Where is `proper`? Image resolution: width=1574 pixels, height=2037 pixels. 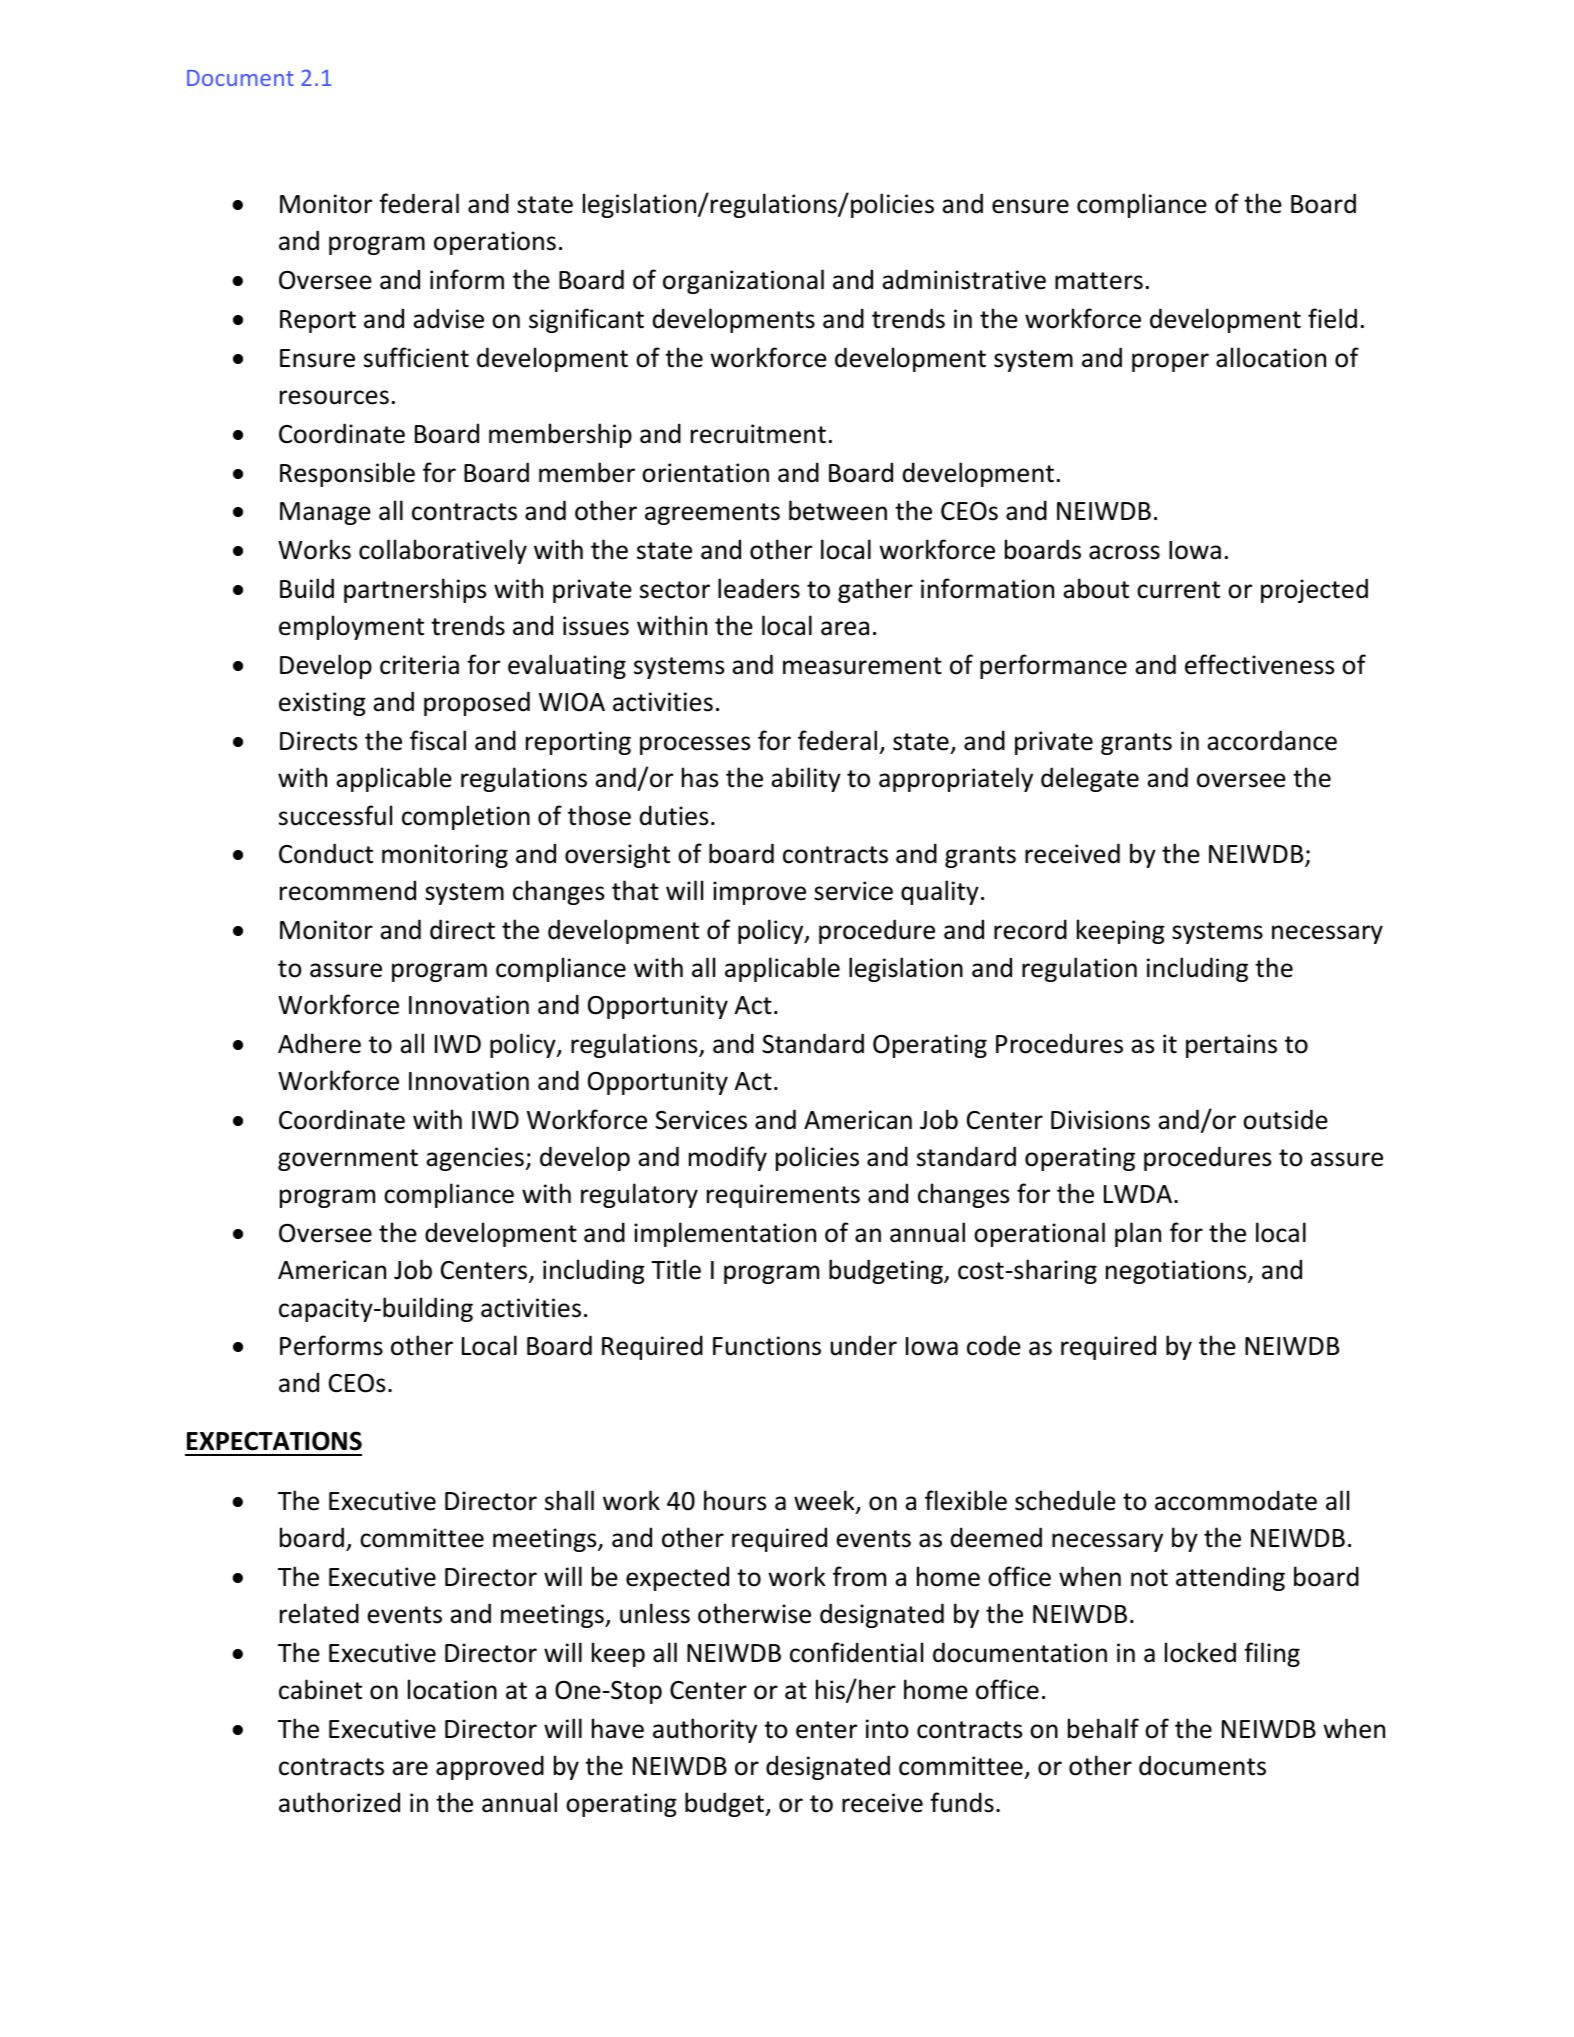
proper is located at coordinates (1170, 362).
